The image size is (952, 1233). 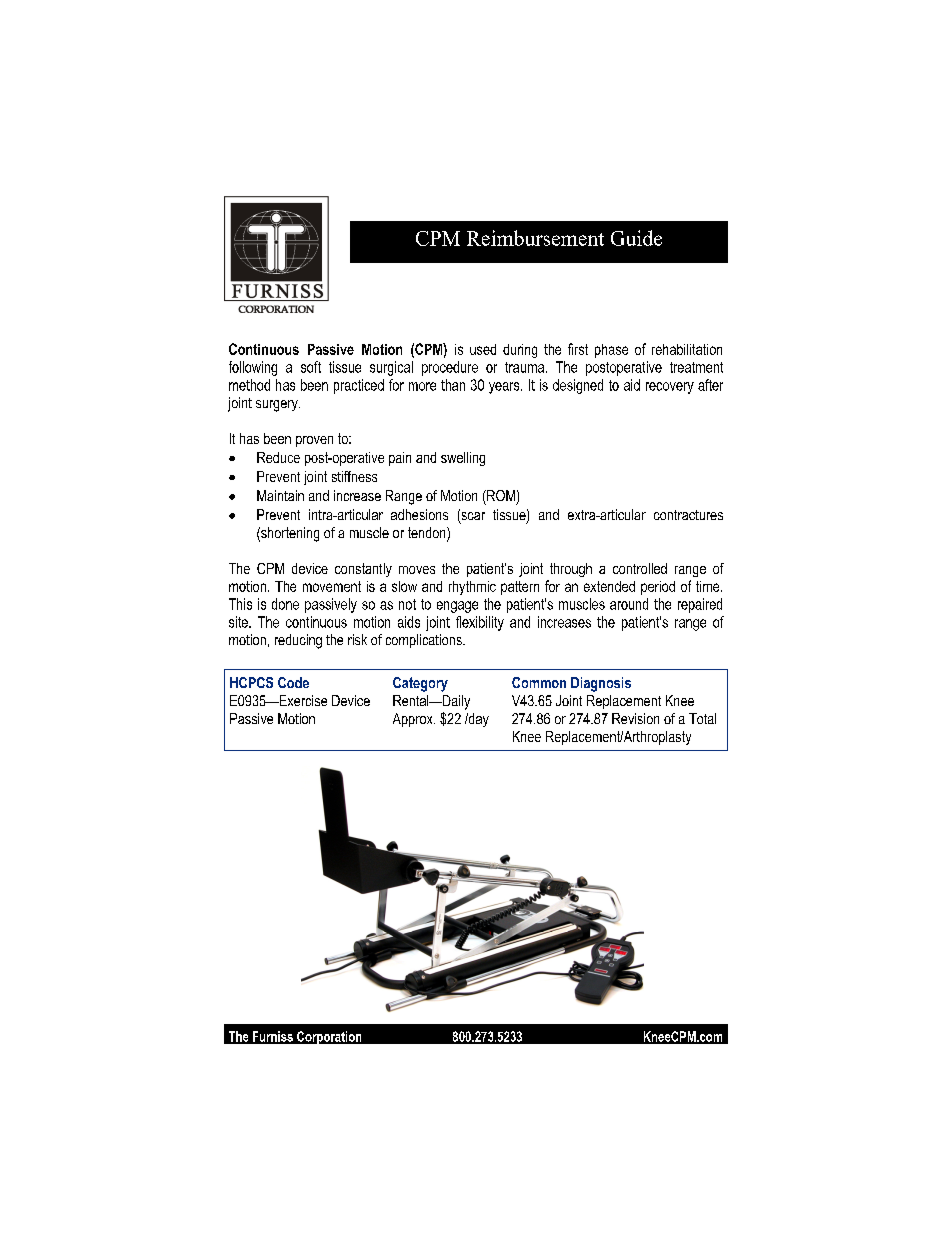 I want to click on proven, so click(x=314, y=441).
